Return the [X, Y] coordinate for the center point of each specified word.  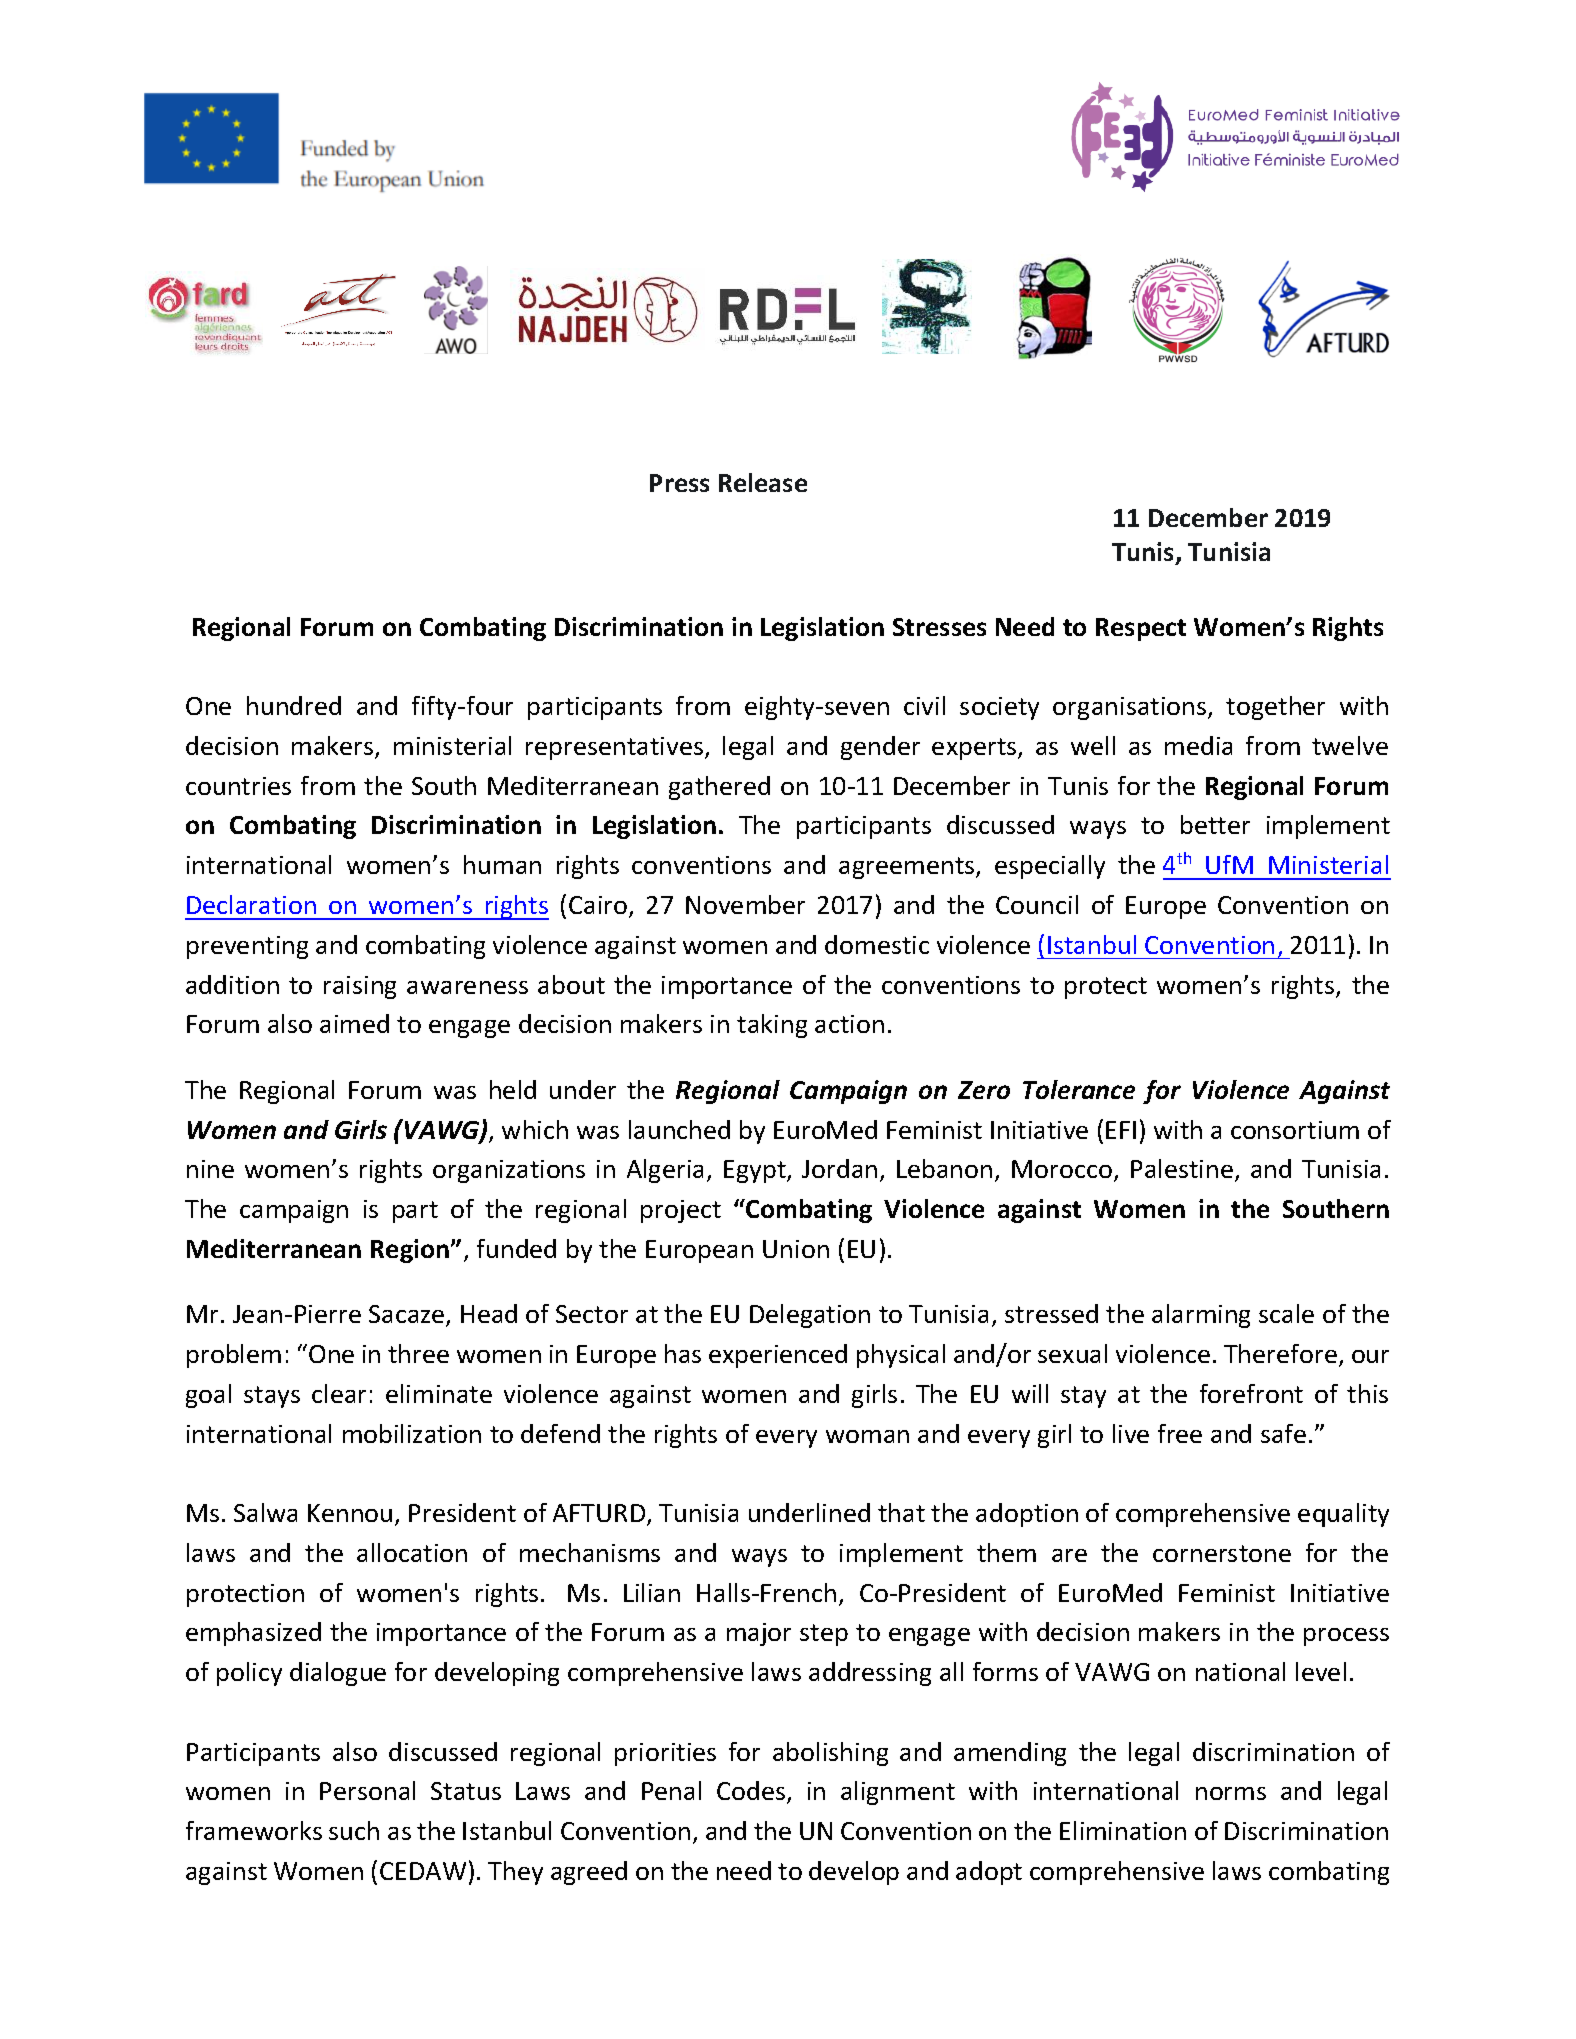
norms [1231, 1793]
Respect [1141, 629]
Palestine [1182, 1168]
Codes [752, 1792]
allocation [412, 1552]
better [1215, 824]
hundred [294, 705]
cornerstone [1222, 1553]
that [901, 1512]
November [745, 904]
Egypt [756, 1171]
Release [763, 482]
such [354, 1830]
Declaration [251, 904]
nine [210, 1169]
